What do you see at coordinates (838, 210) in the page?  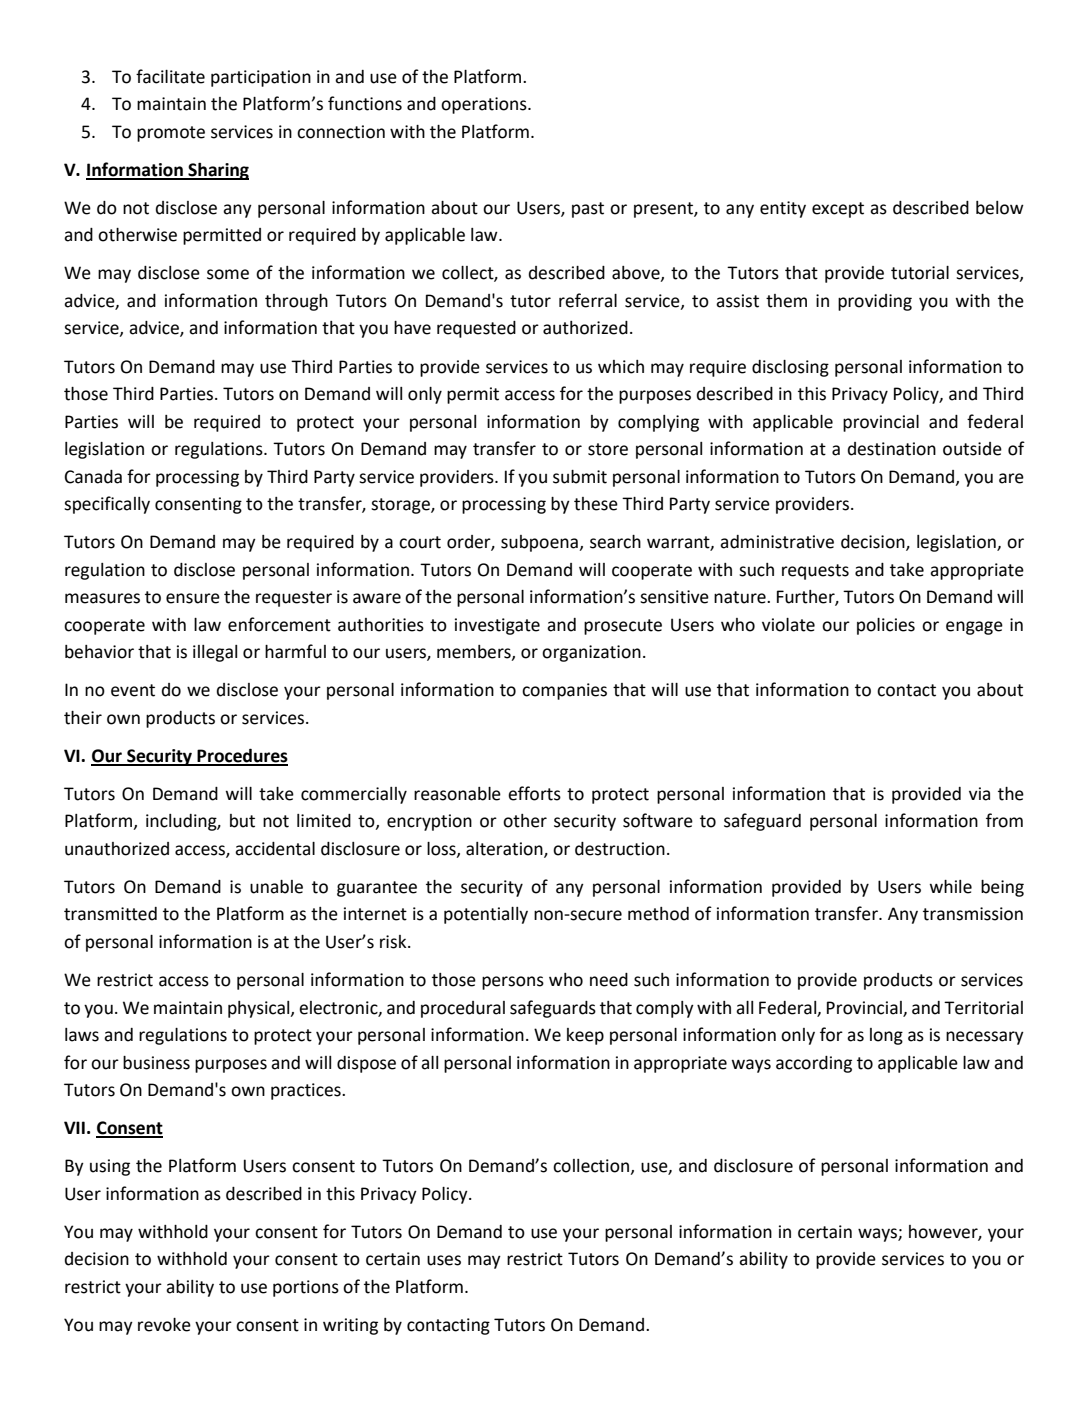 I see `except` at bounding box center [838, 210].
